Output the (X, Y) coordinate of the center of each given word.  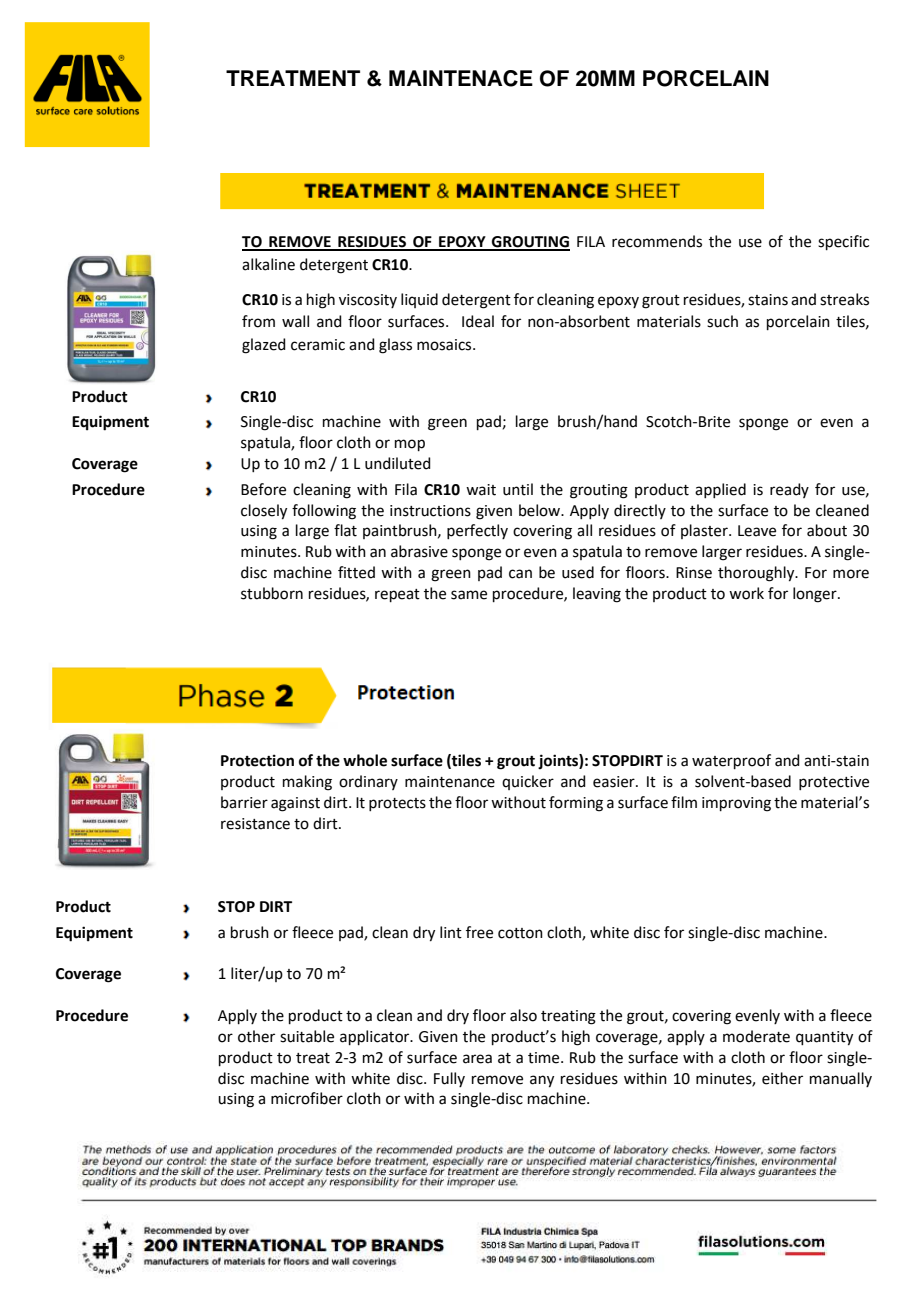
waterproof (731, 761)
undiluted (398, 463)
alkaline (268, 264)
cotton (520, 933)
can (520, 574)
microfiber (307, 1098)
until (518, 489)
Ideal (478, 321)
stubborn (272, 593)
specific (843, 242)
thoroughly (757, 574)
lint (451, 932)
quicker (528, 782)
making (307, 783)
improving (736, 804)
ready (789, 490)
